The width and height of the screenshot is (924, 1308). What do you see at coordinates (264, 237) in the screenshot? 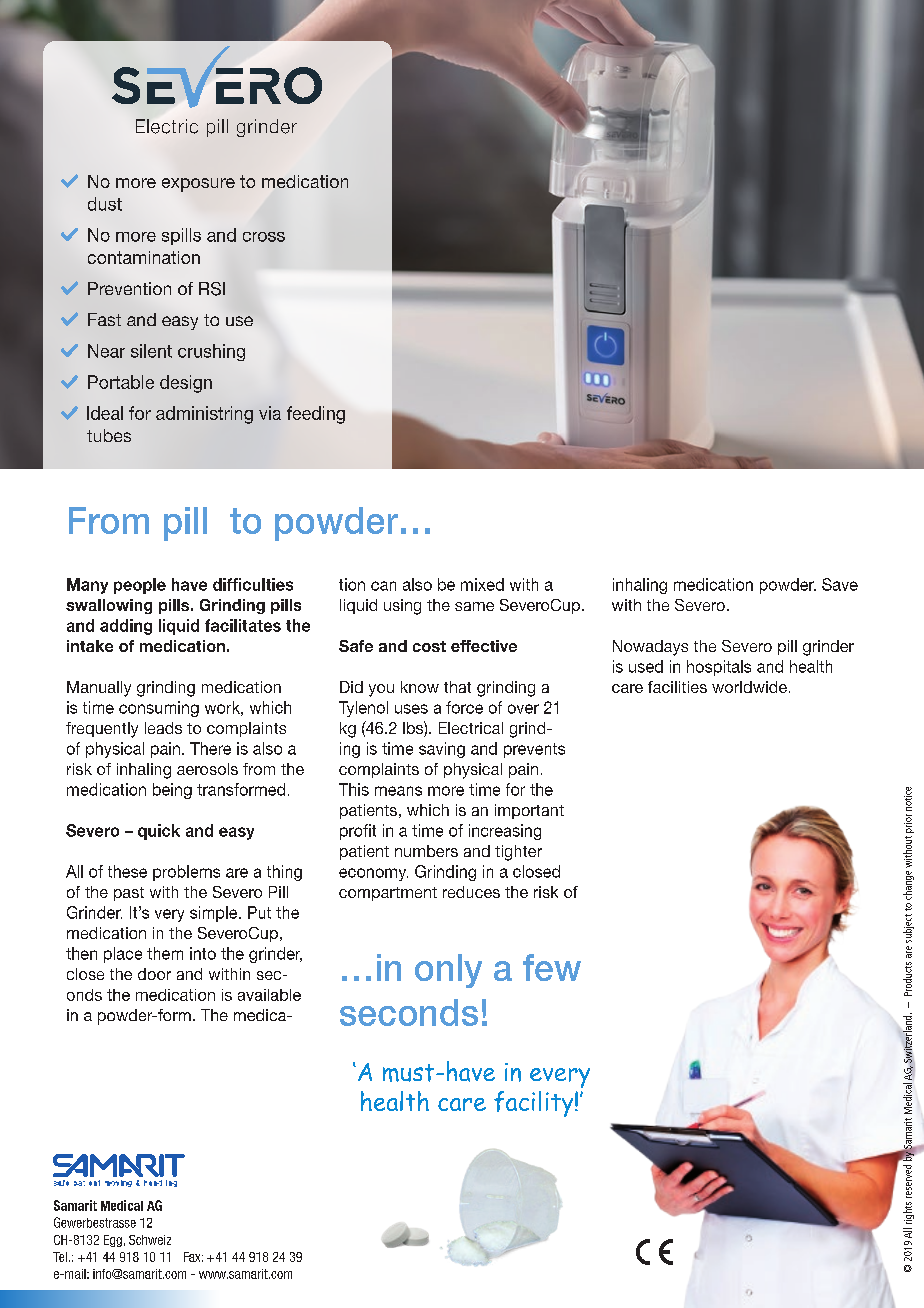
I see `cross` at bounding box center [264, 237].
